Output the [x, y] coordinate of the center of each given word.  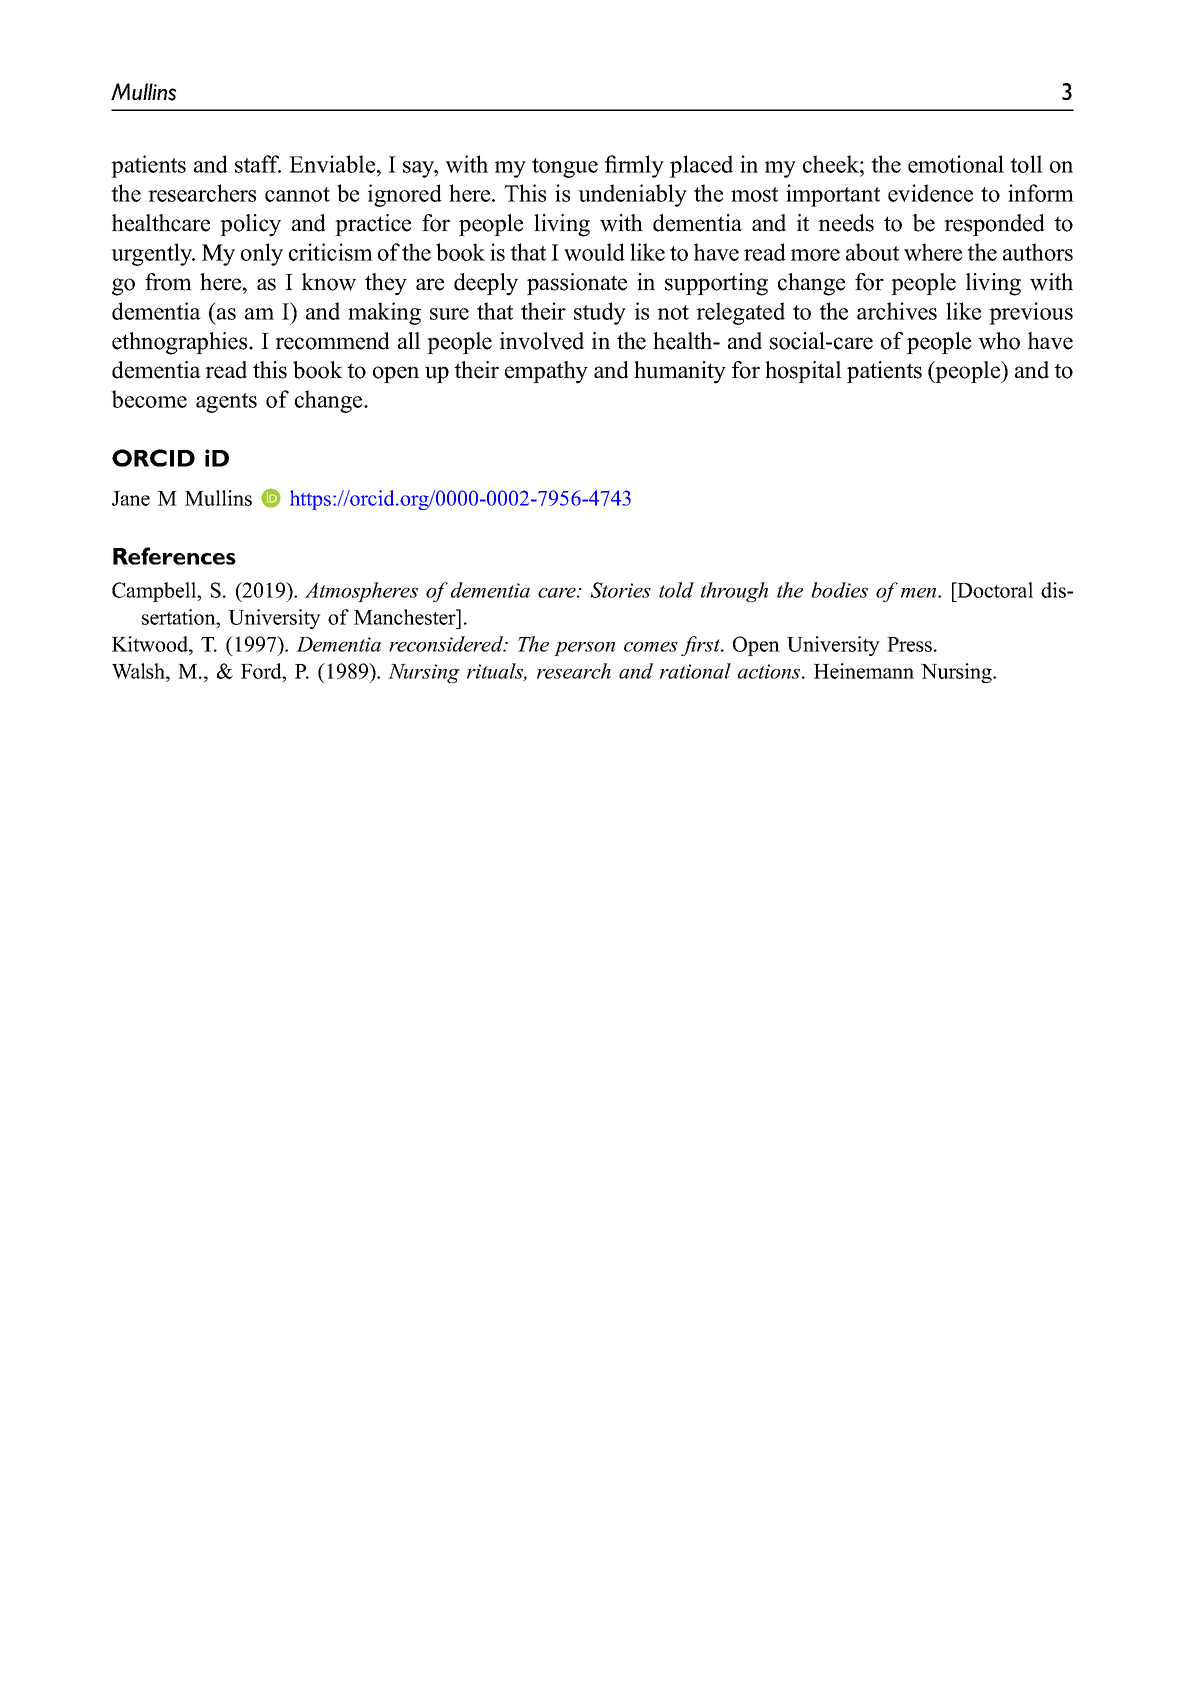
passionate [577, 284]
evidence [930, 193]
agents [226, 403]
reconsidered [447, 644]
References [174, 556]
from [168, 282]
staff [258, 164]
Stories [620, 590]
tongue [565, 168]
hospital [803, 372]
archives [897, 311]
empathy [546, 372]
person [584, 649]
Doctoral [994, 590]
